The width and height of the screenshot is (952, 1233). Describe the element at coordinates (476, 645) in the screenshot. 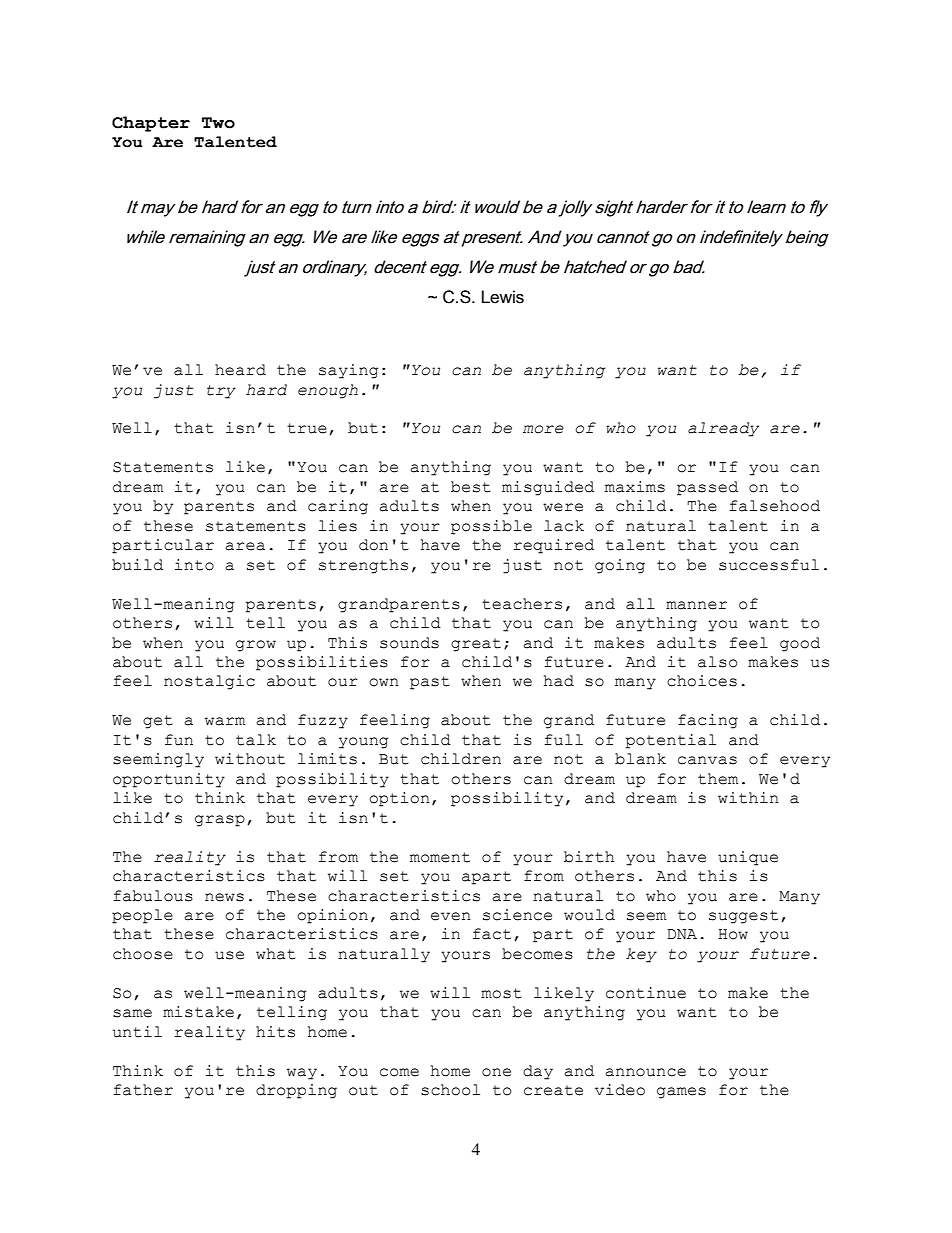

I see `great` at that location.
